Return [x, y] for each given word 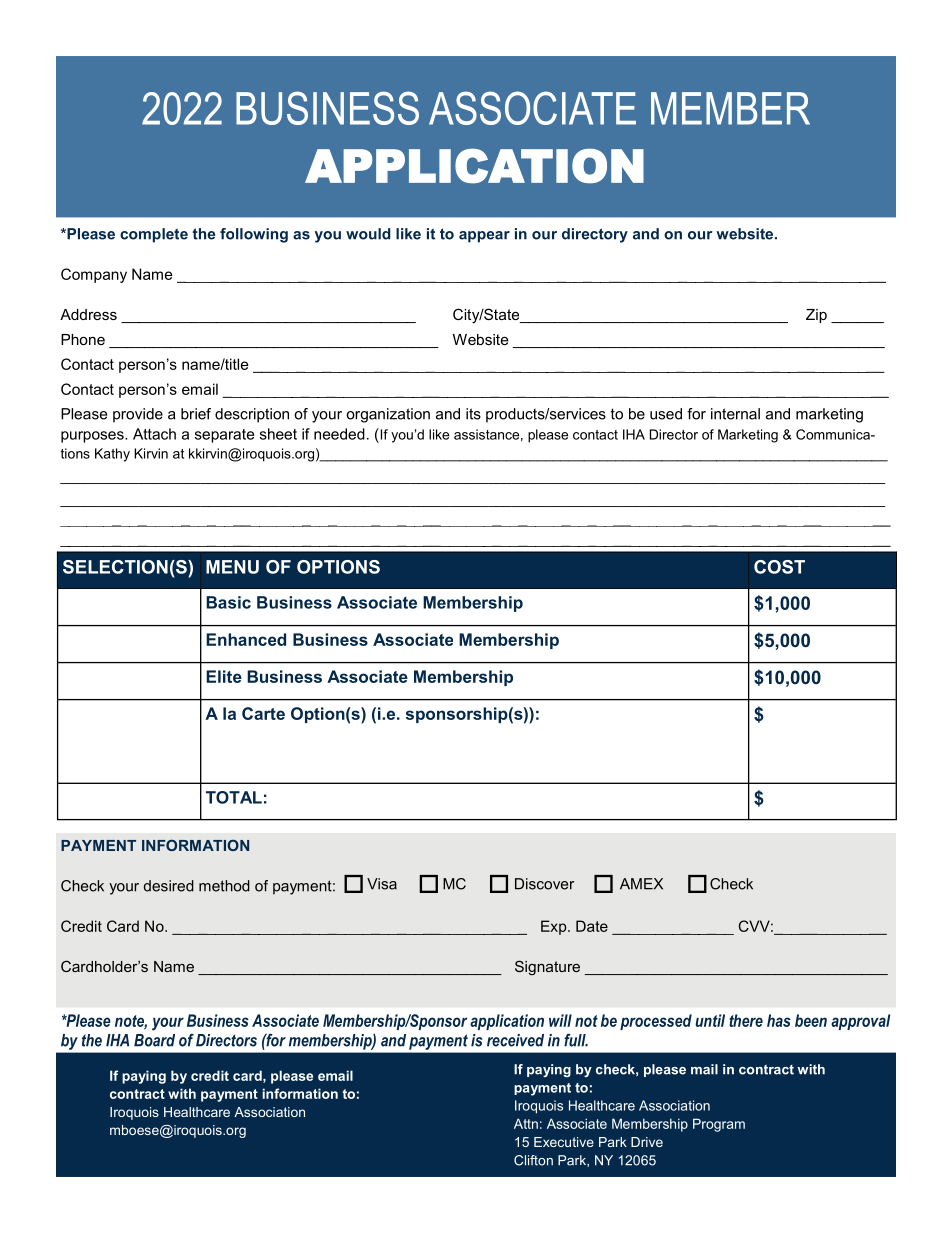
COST [779, 567]
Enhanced [246, 639]
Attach [154, 434]
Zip [816, 316]
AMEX [641, 884]
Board [154, 1040]
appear [484, 237]
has [779, 1020]
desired [169, 886]
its [473, 414]
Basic [228, 602]
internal [735, 414]
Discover [544, 884]
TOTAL [234, 797]
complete [154, 235]
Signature [547, 968]
